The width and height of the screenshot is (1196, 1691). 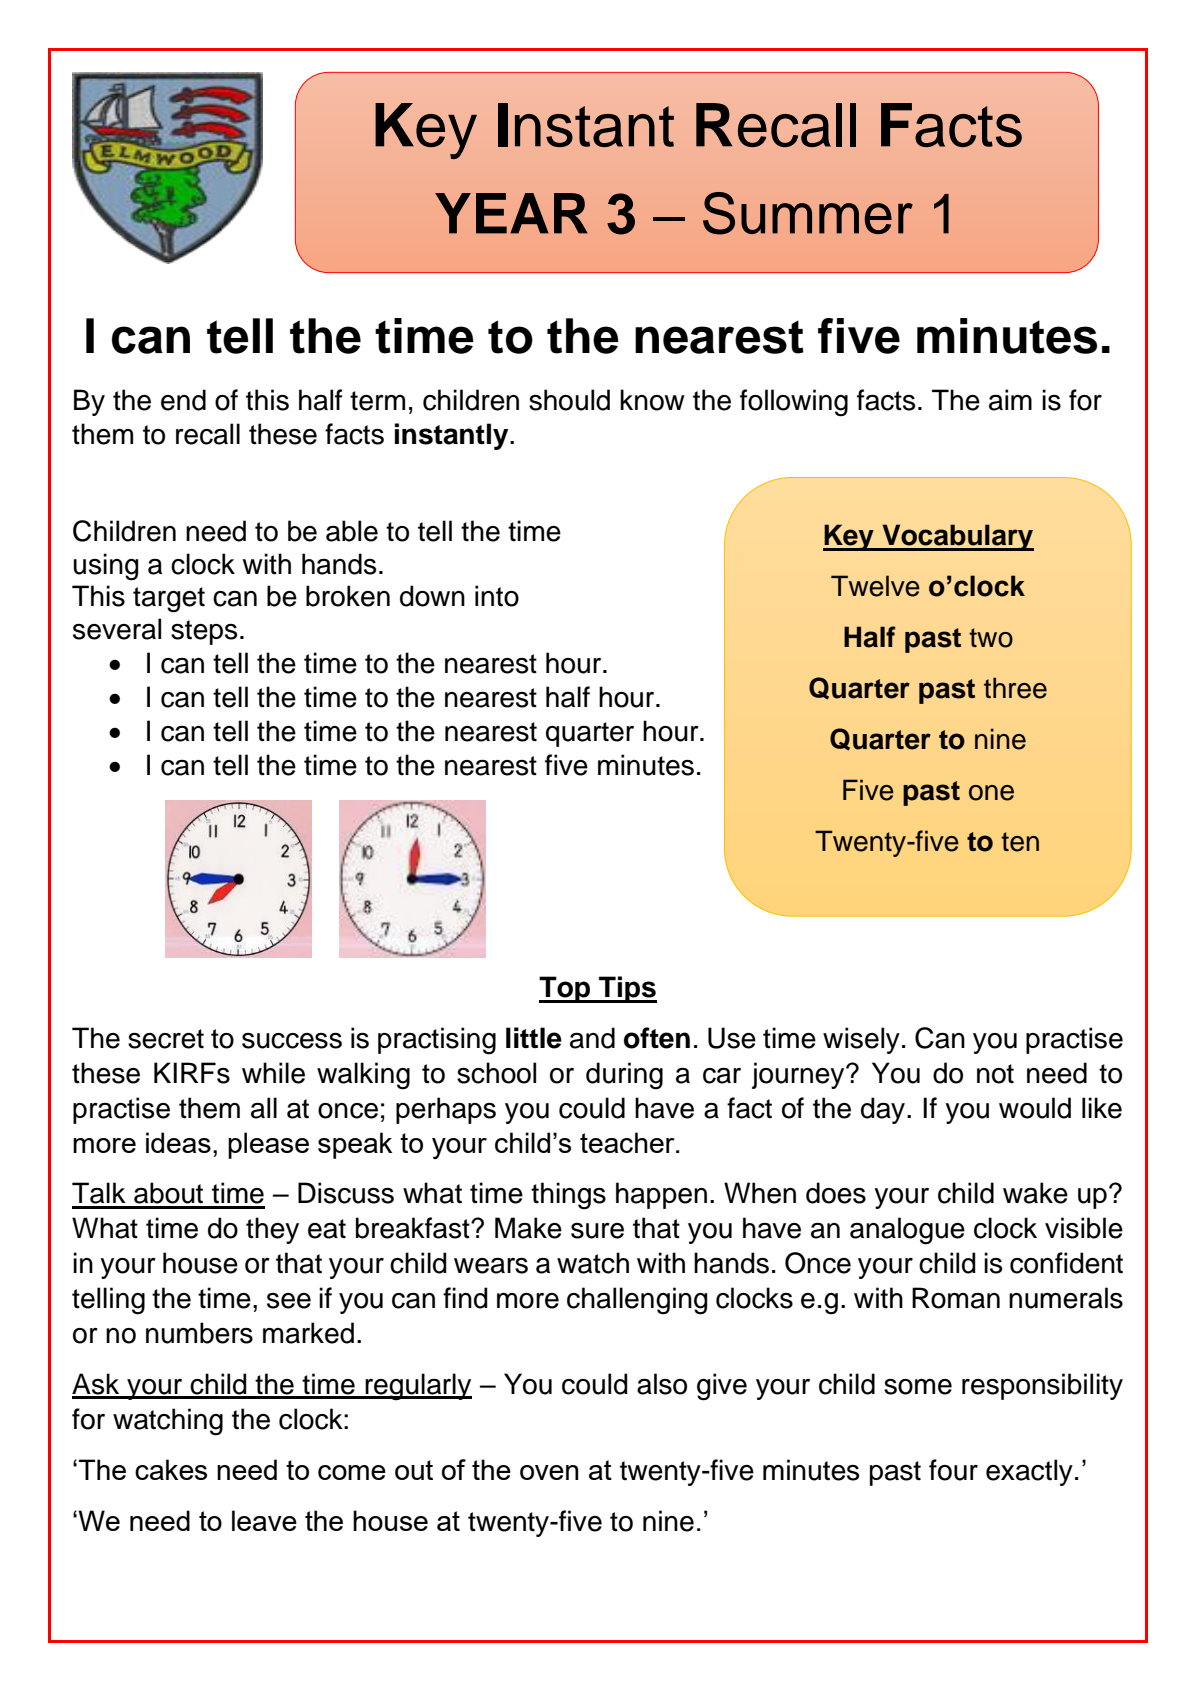 What do you see at coordinates (808, 213) in the screenshot?
I see `Summer` at bounding box center [808, 213].
